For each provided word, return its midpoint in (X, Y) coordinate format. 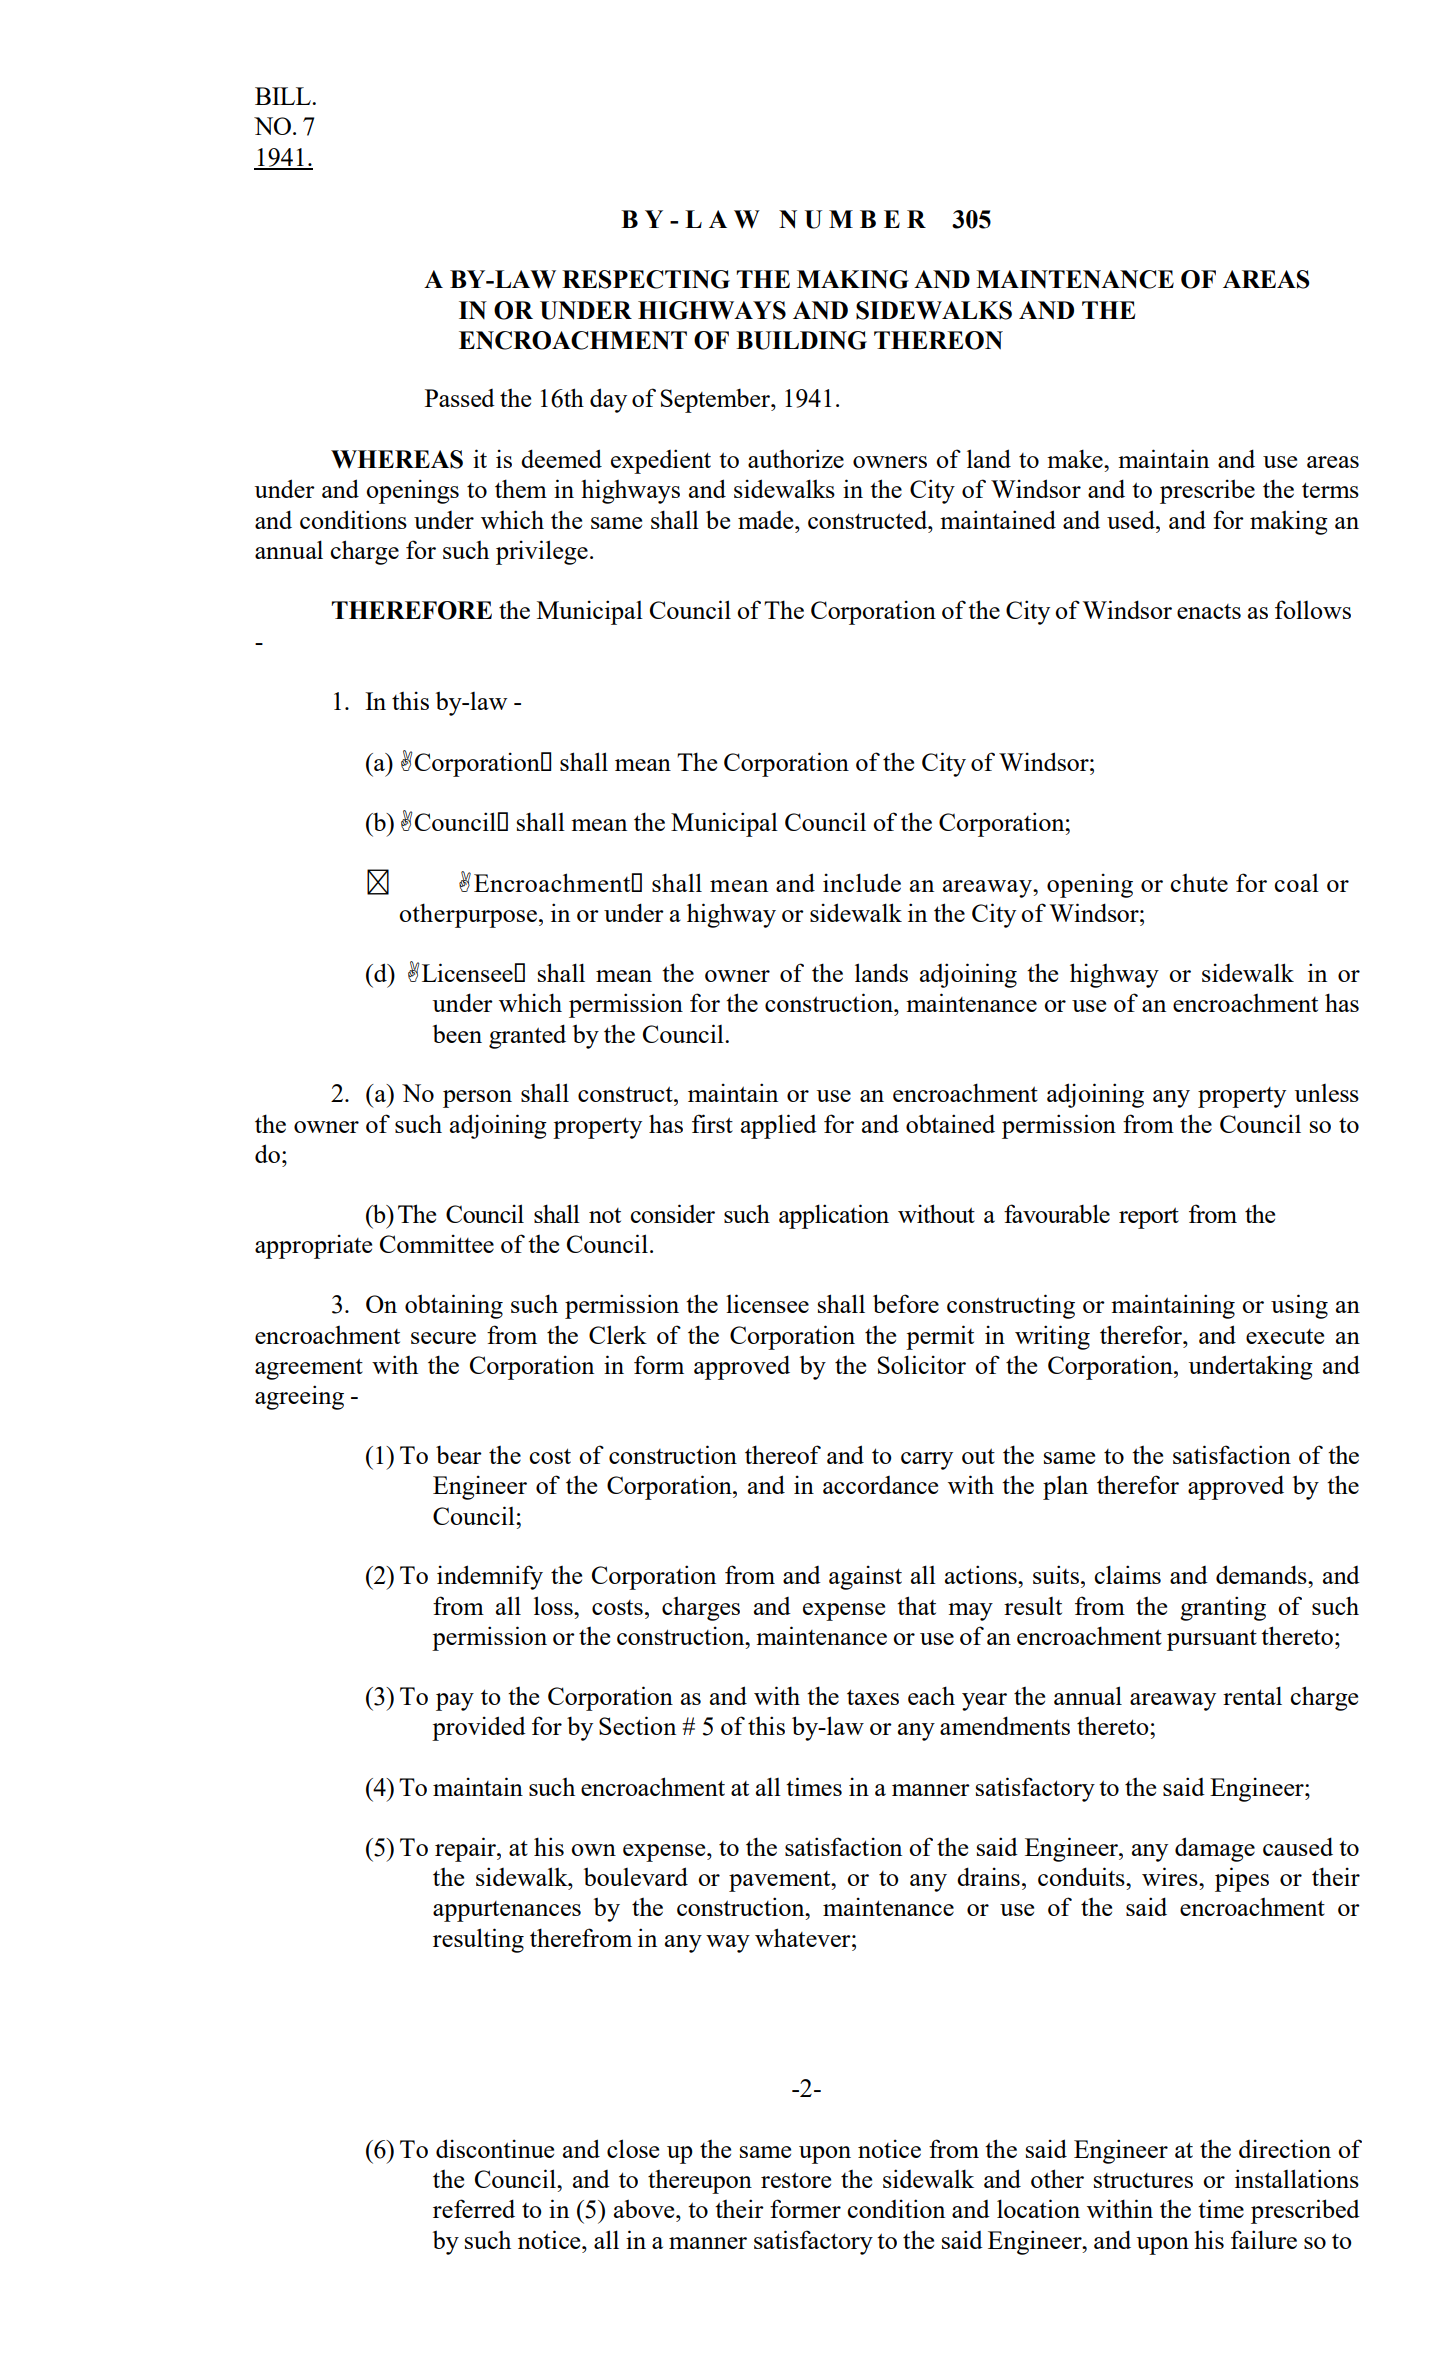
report (1149, 1218)
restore (796, 2180)
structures (1143, 2180)
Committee (437, 1243)
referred (474, 2208)
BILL (284, 96)
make (1076, 458)
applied (779, 1126)
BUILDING (801, 340)
